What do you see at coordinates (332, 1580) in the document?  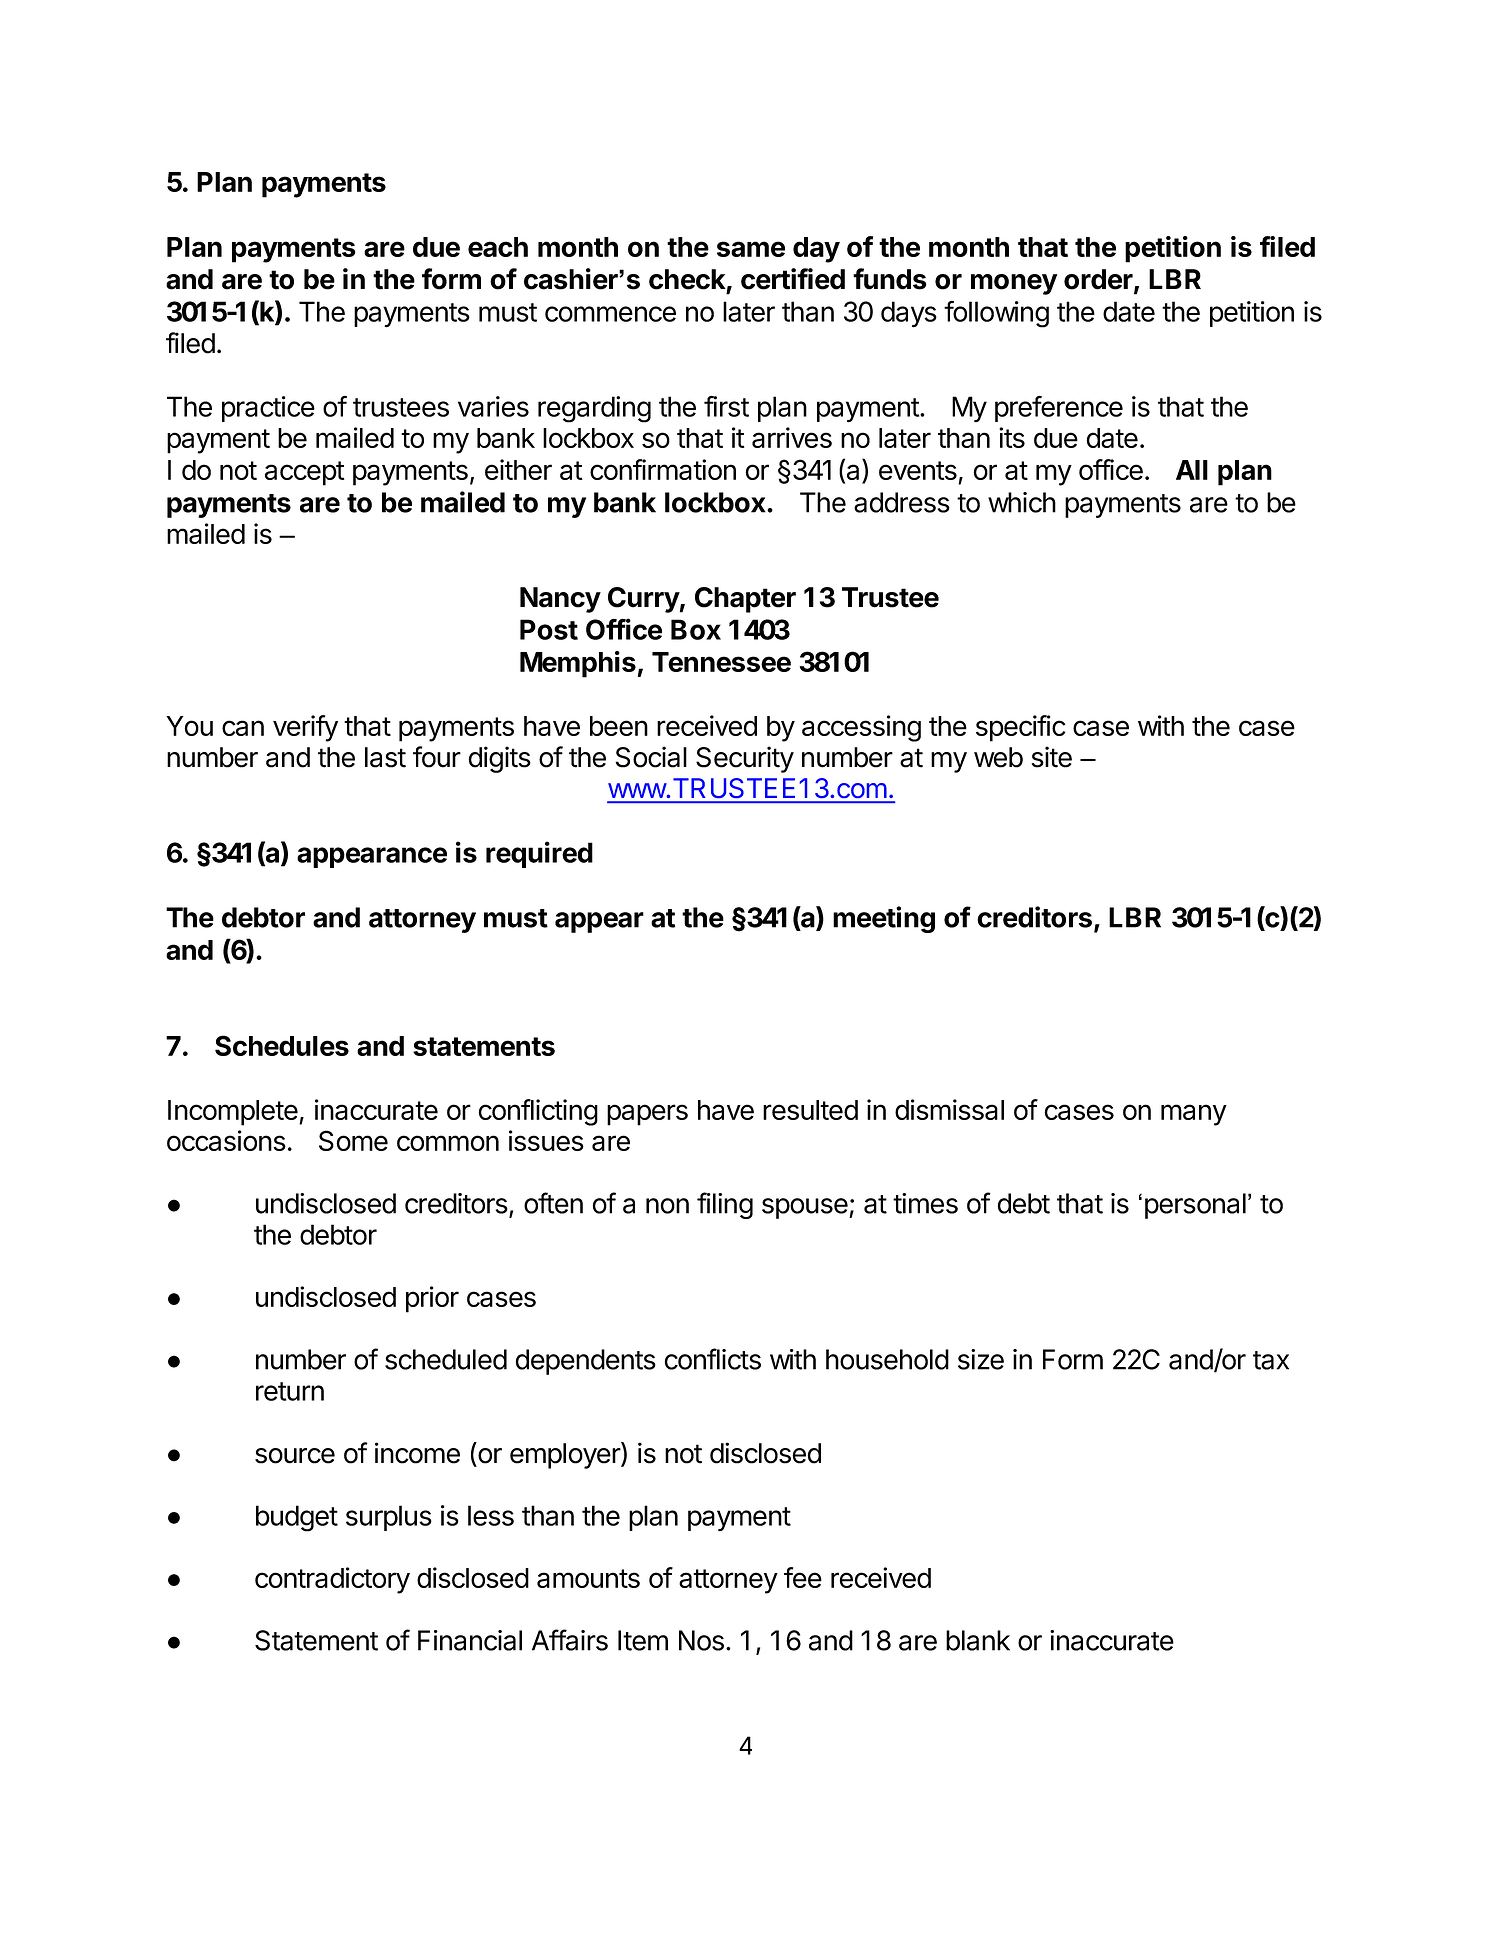 I see `contradictory` at bounding box center [332, 1580].
